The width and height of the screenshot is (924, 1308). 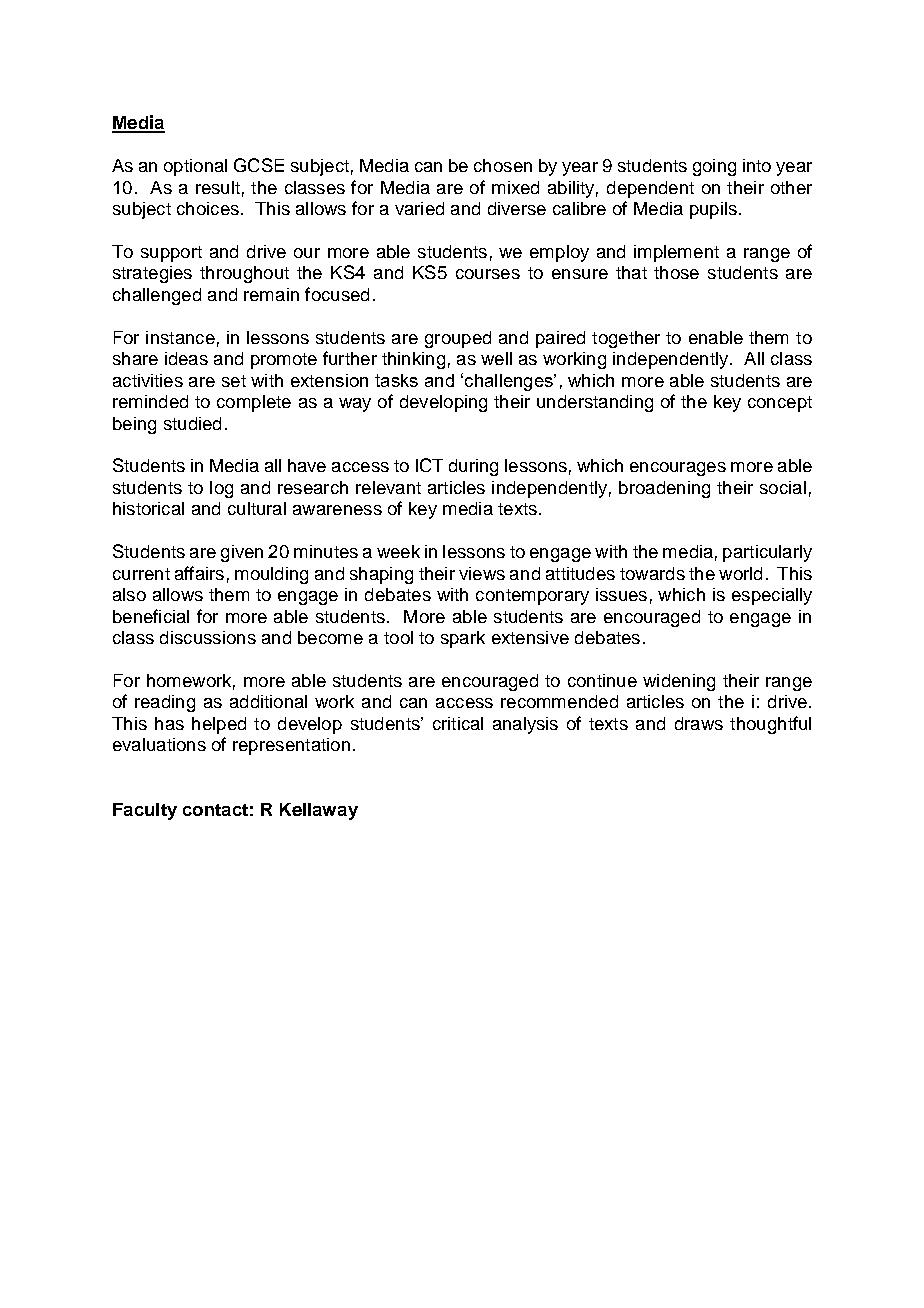 What do you see at coordinates (473, 467) in the screenshot?
I see `during` at bounding box center [473, 467].
